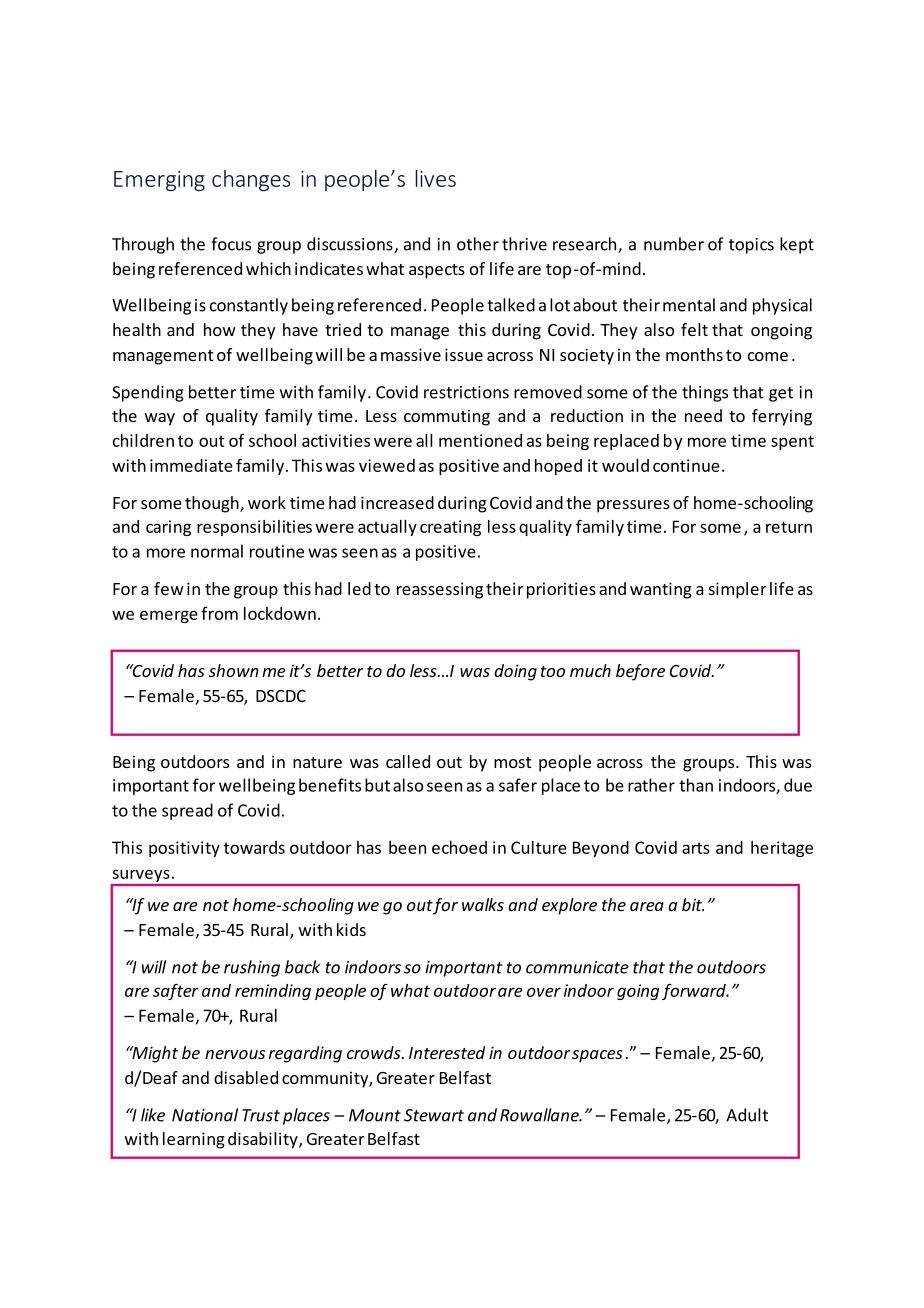 This screenshot has width=924, height=1308. What do you see at coordinates (459, 847) in the screenshot?
I see `echoed` at bounding box center [459, 847].
